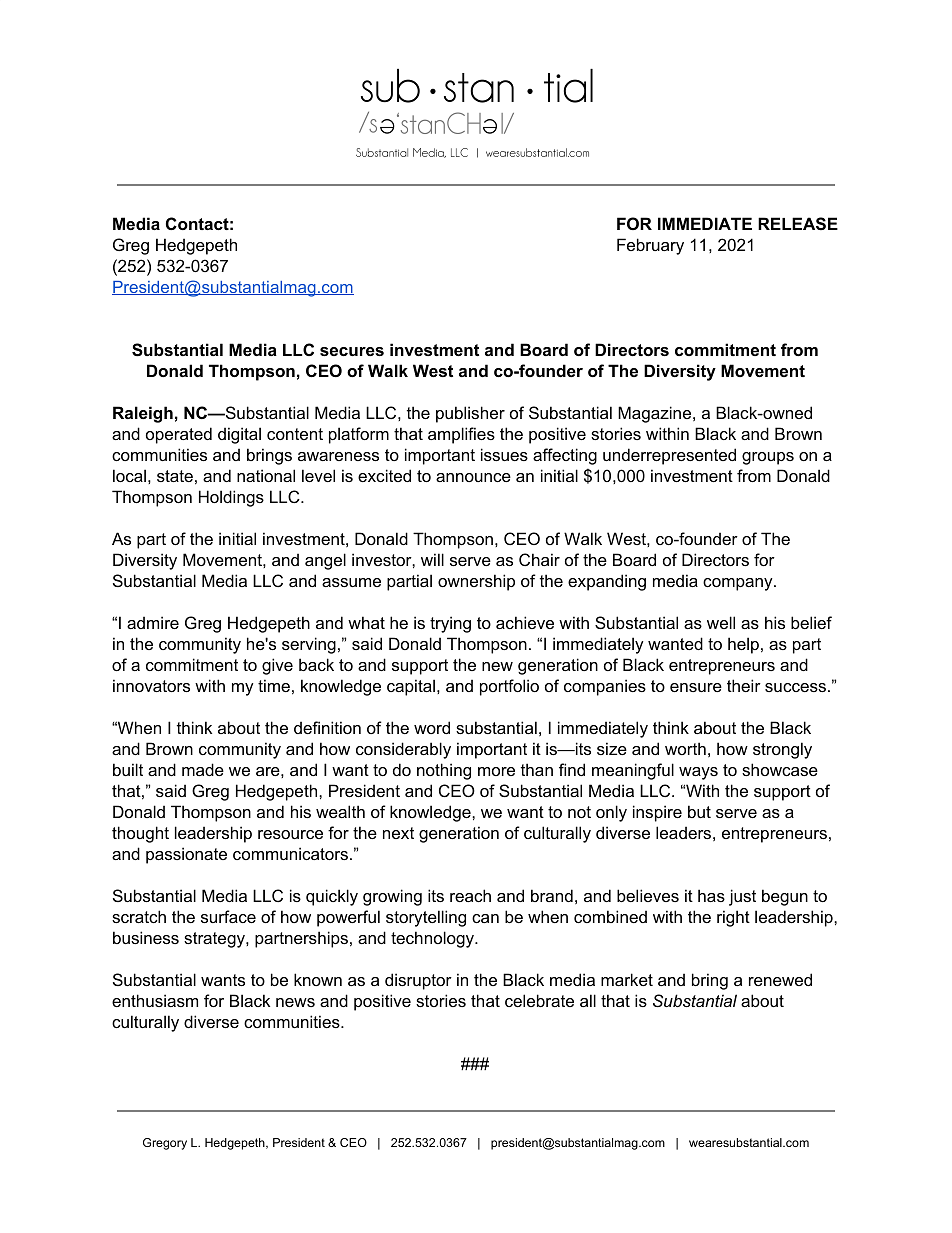  What do you see at coordinates (444, 771) in the screenshot?
I see `nothing` at bounding box center [444, 771].
